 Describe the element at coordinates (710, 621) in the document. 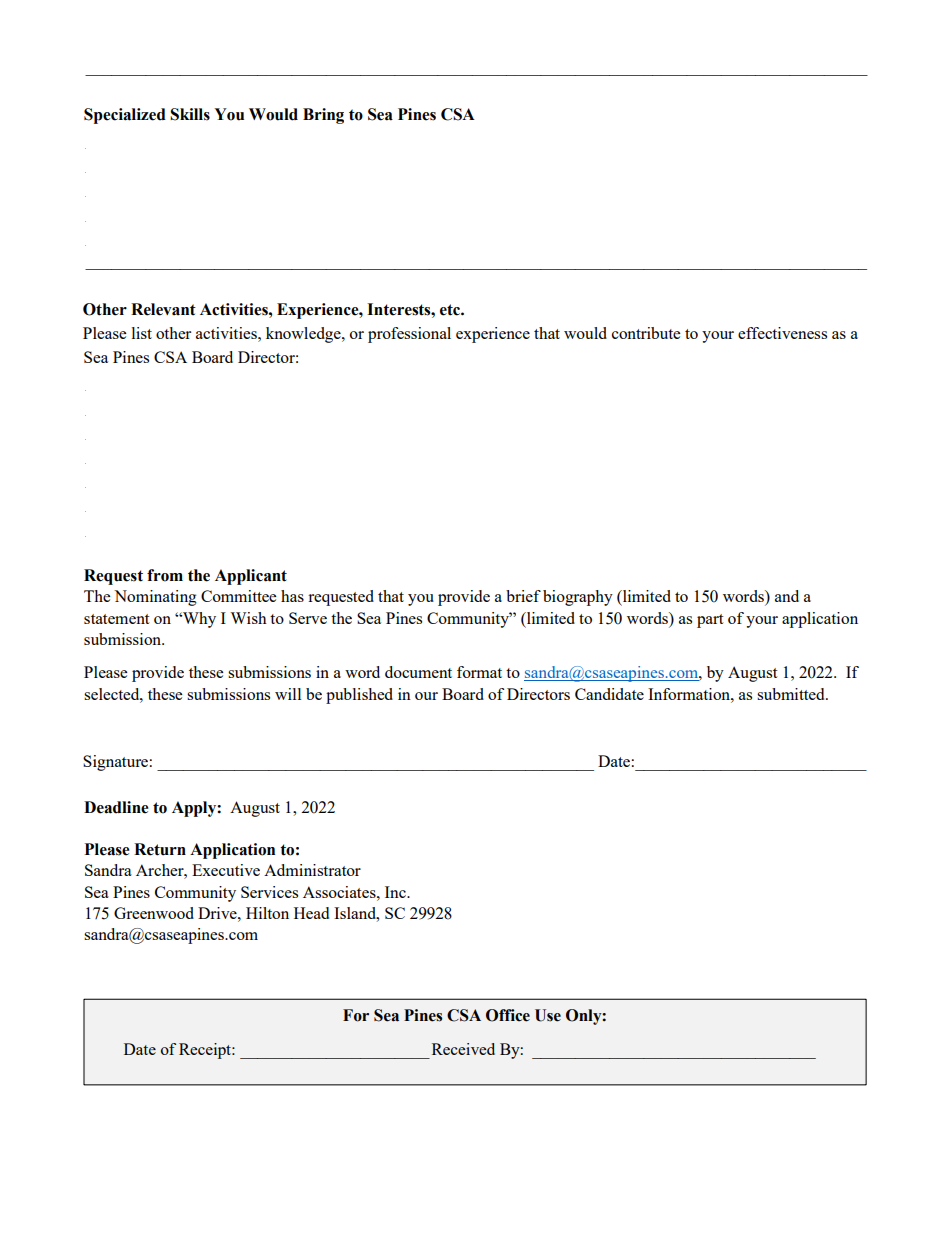

I see `part` at that location.
